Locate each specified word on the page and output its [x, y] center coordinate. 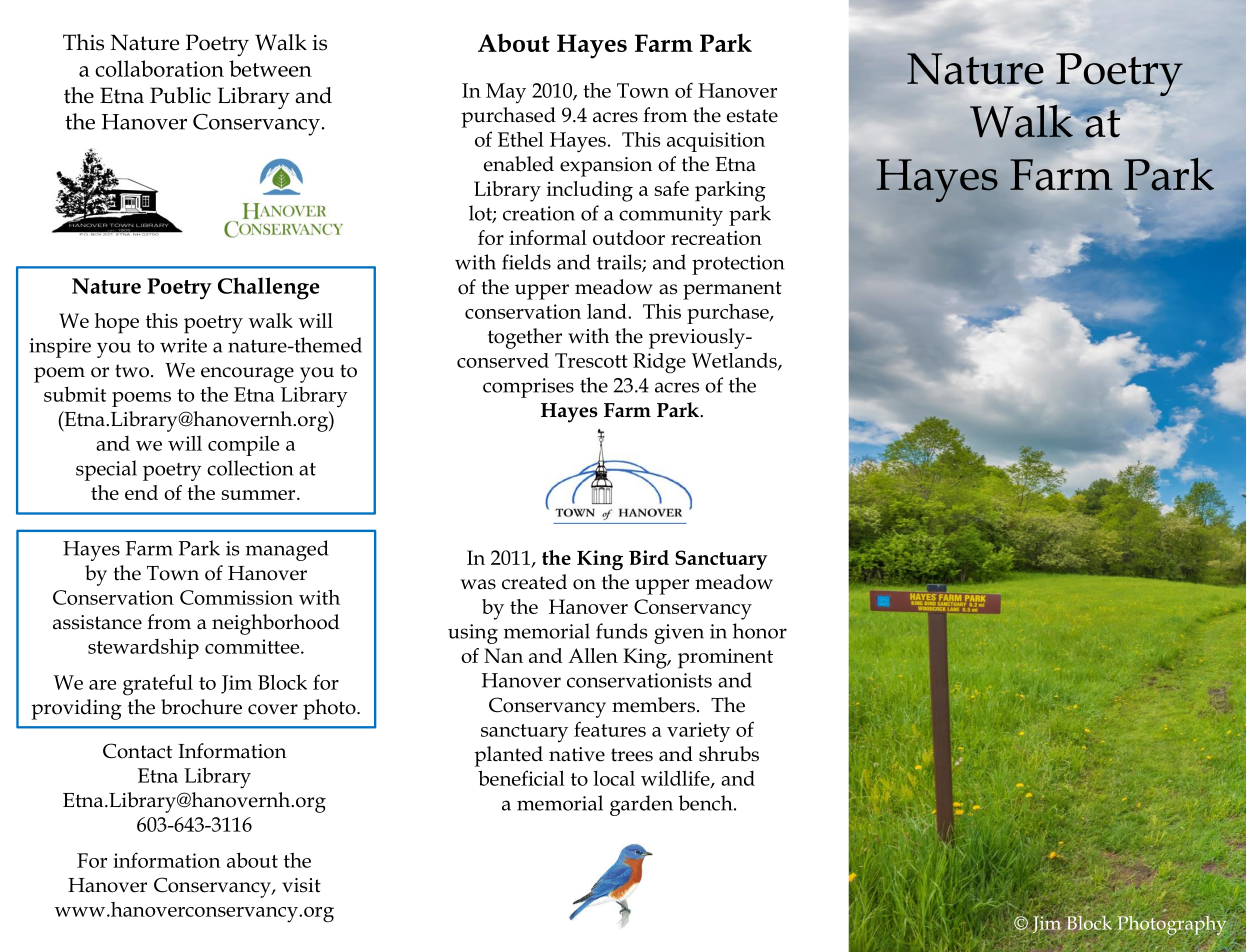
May [506, 93]
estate [752, 116]
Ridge [659, 363]
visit [301, 885]
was [478, 584]
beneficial [521, 778]
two [132, 371]
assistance [97, 622]
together [525, 338]
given [679, 634]
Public [180, 95]
